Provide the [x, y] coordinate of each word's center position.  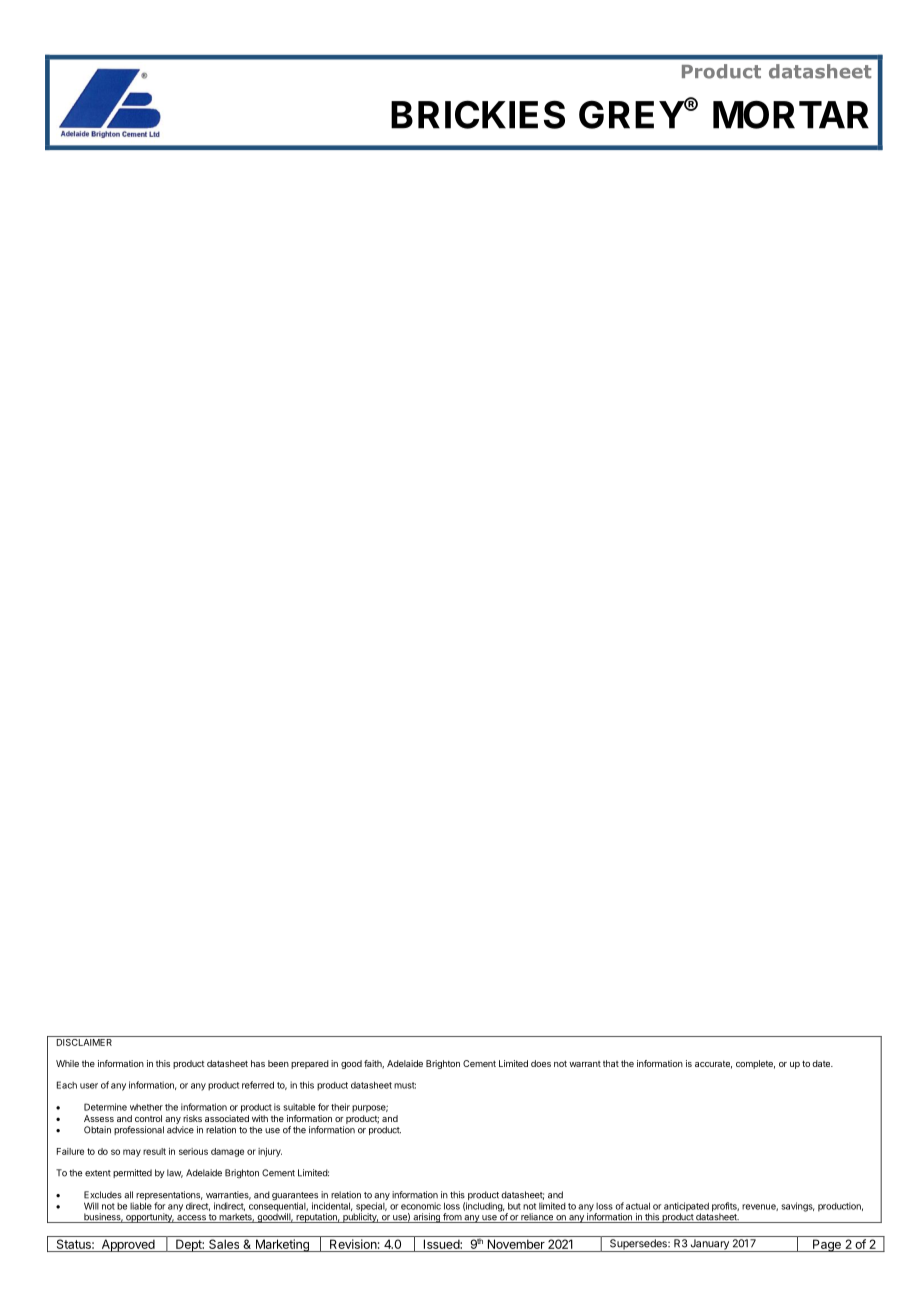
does [541, 1063]
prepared [310, 1064]
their [340, 1107]
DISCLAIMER [84, 1041]
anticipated [686, 1208]
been [278, 1063]
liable [141, 1206]
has [258, 1063]
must [405, 1085]
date [822, 1063]
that [611, 1063]
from [452, 1218]
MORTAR [791, 114]
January [709, 1245]
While [67, 1063]
